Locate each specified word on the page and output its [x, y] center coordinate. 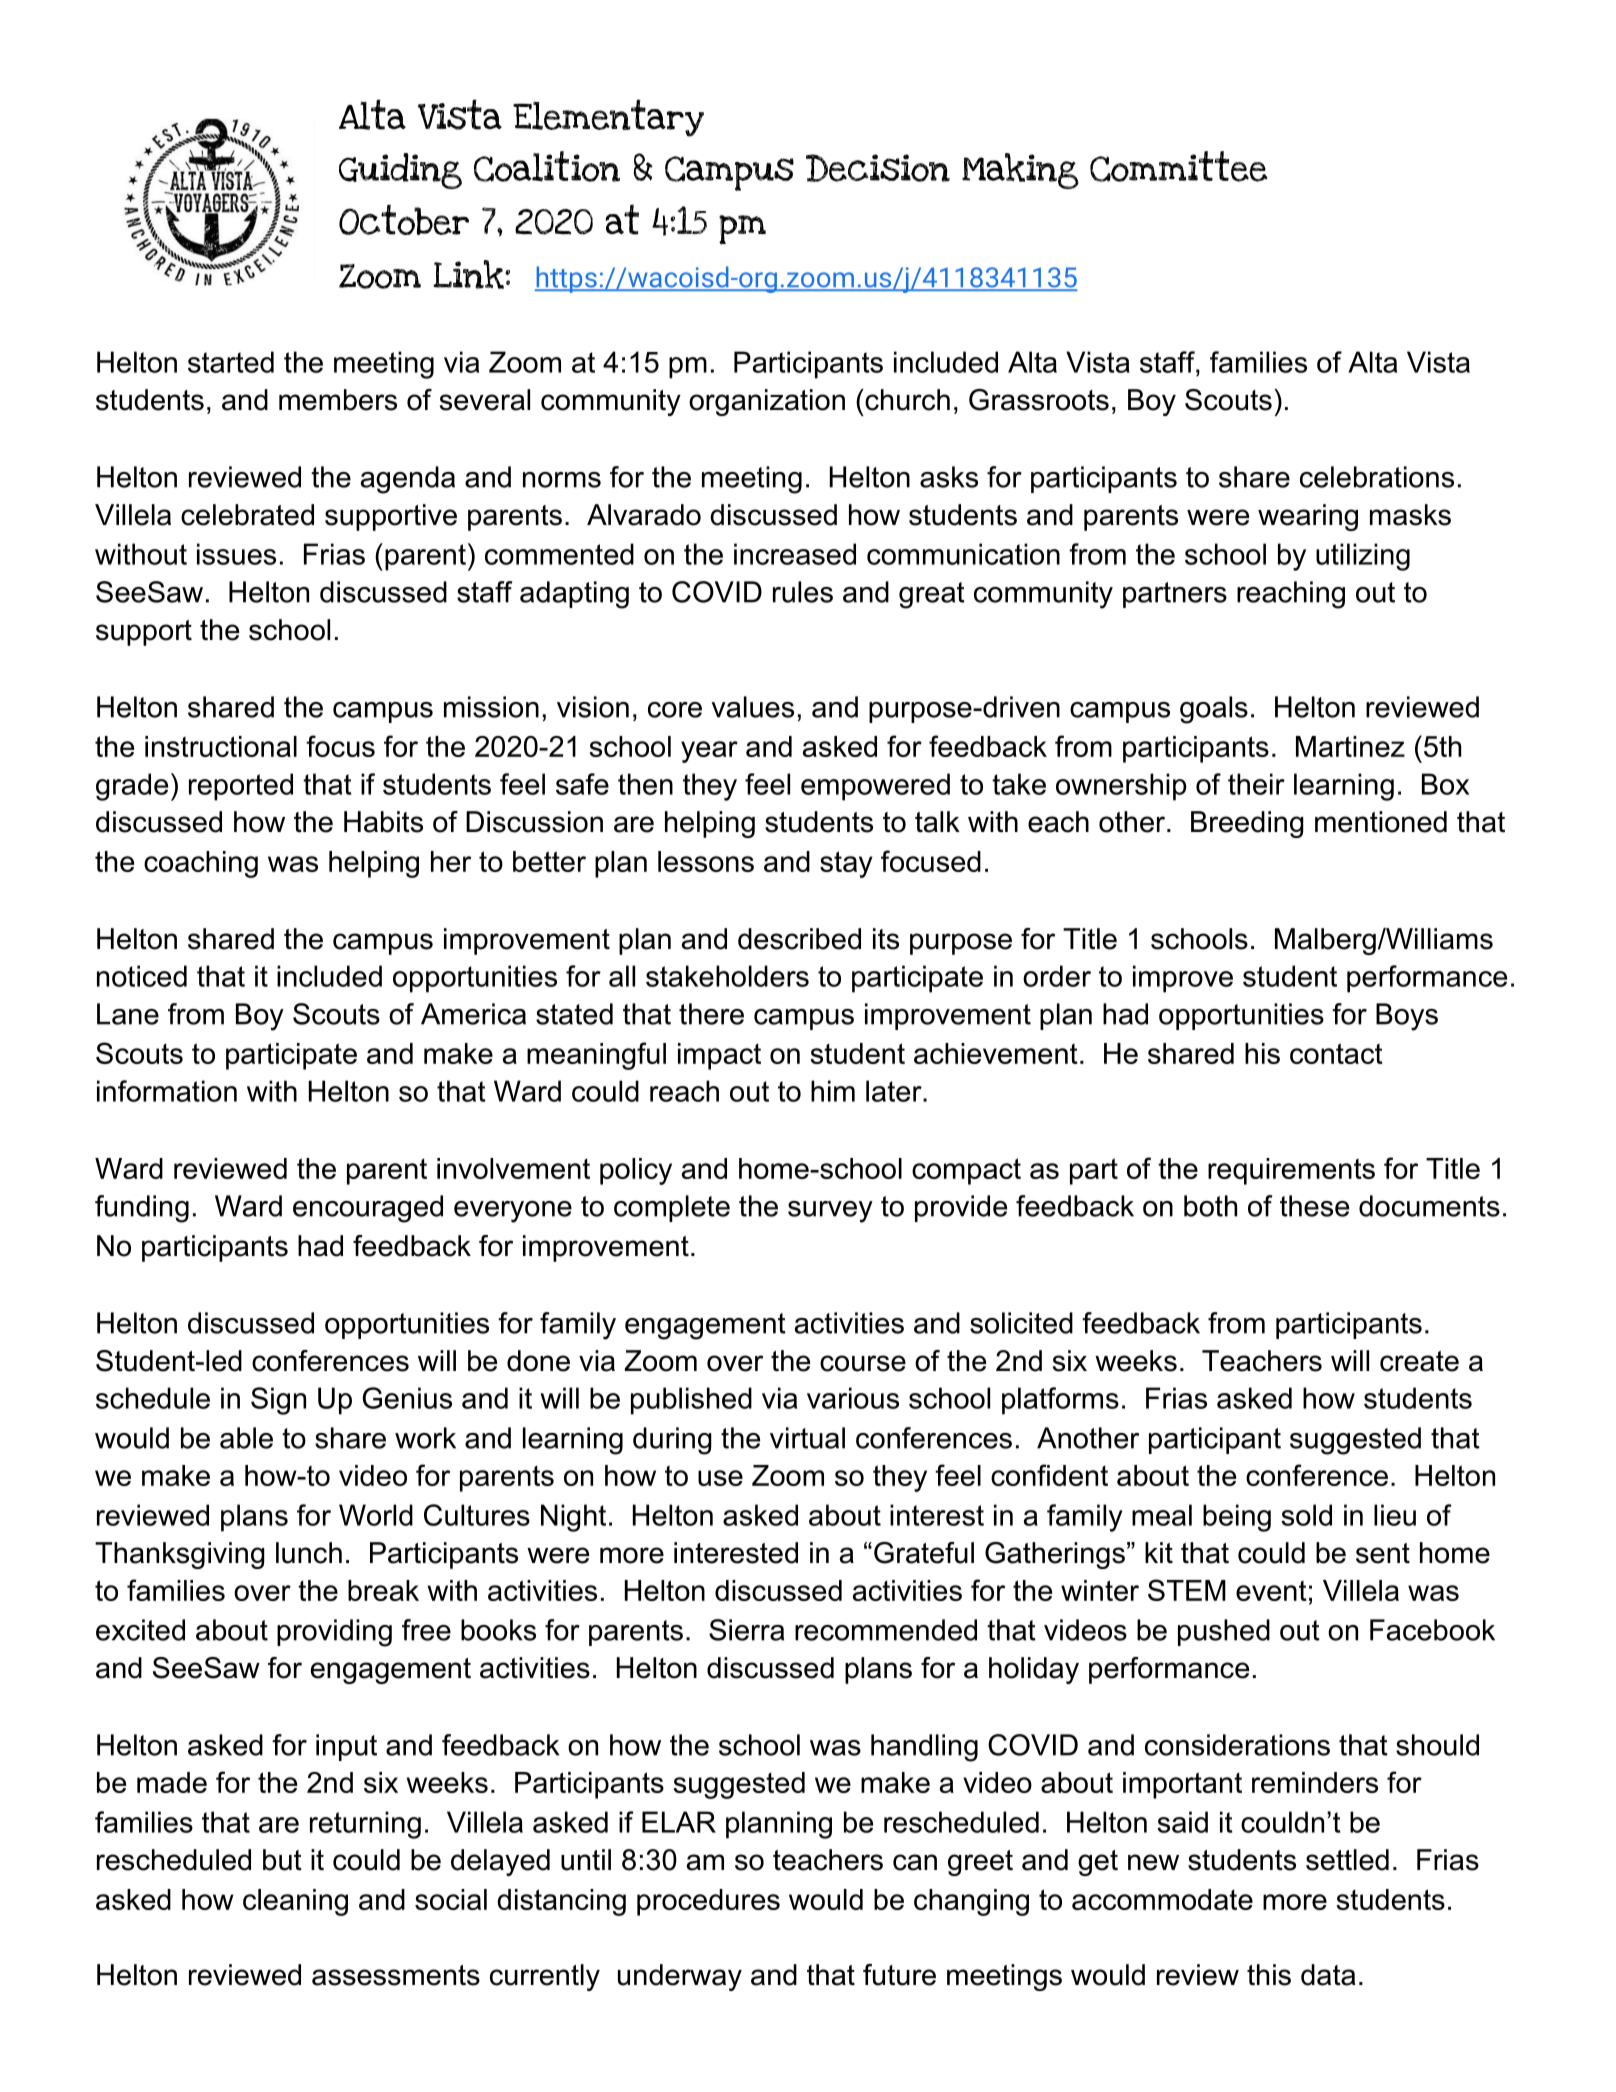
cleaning [295, 1902]
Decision [878, 168]
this [1269, 1975]
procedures [708, 1902]
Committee [1179, 166]
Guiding [400, 171]
